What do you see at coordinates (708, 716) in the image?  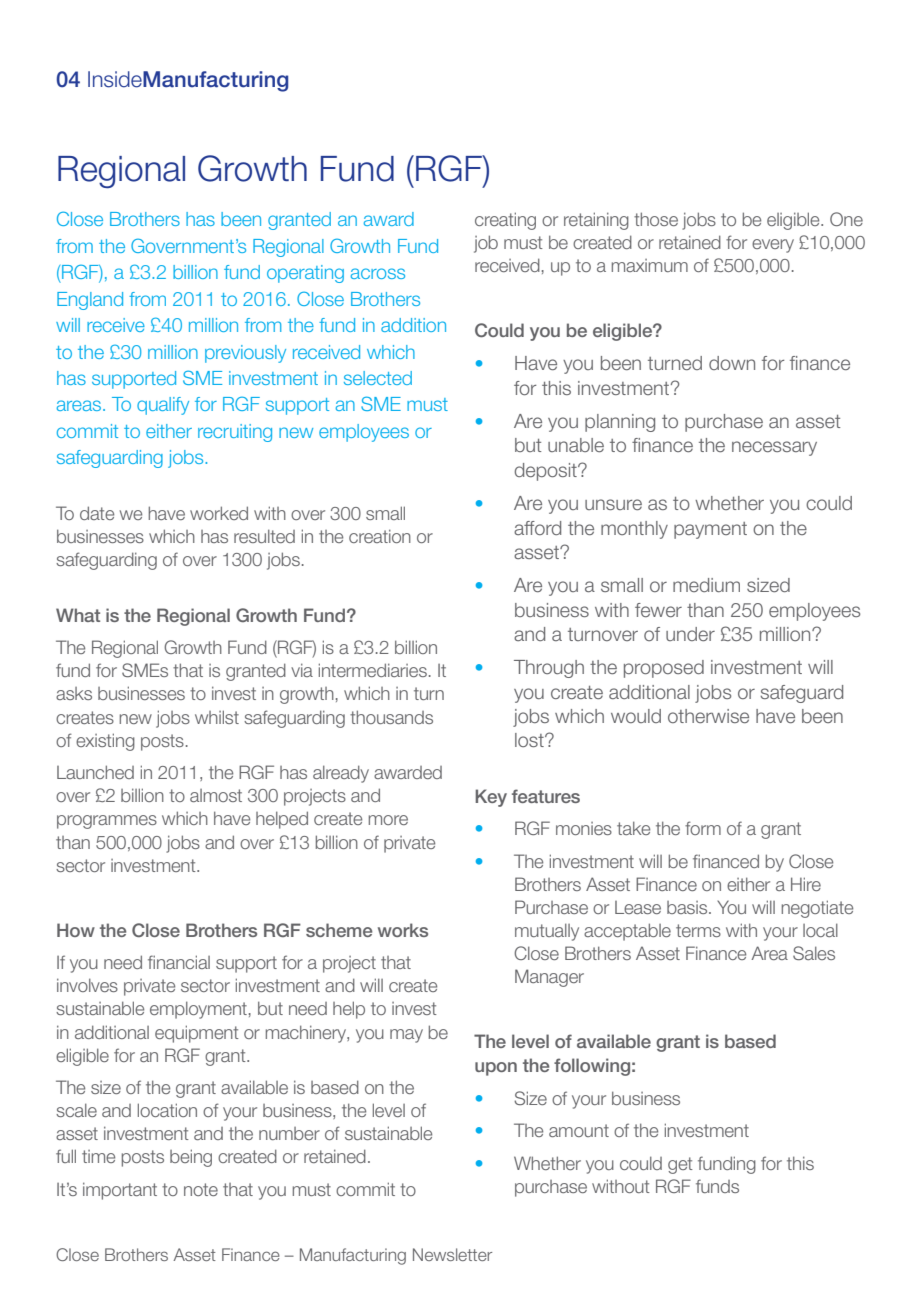 I see `otherwise` at bounding box center [708, 716].
